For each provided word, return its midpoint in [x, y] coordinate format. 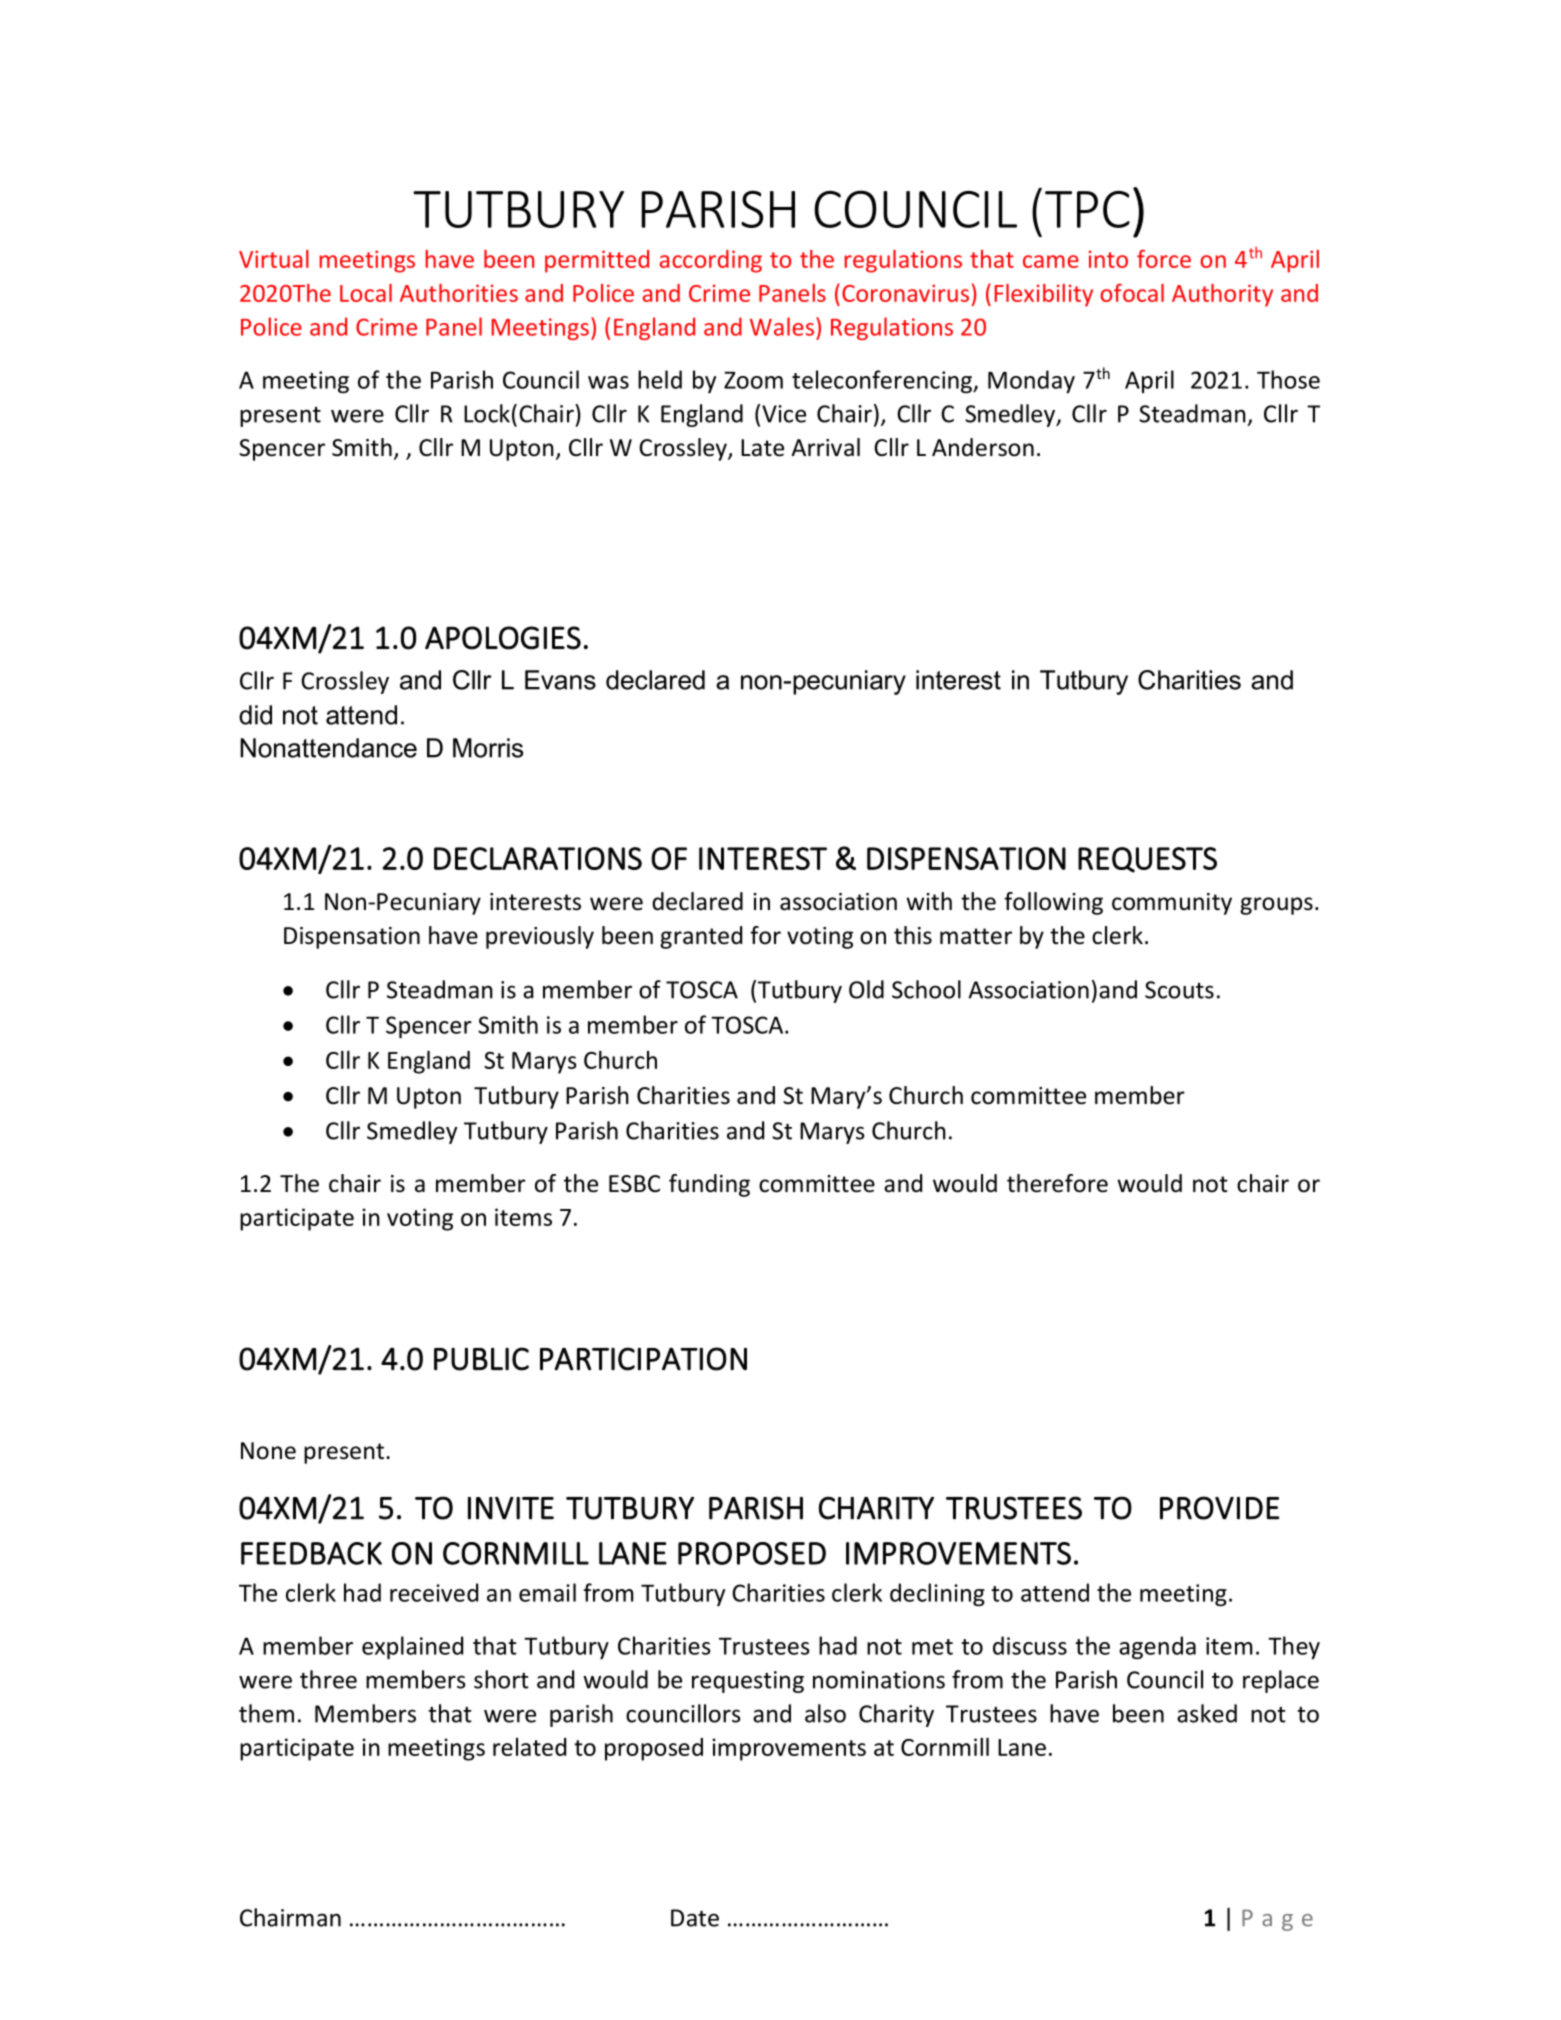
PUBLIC [481, 1359]
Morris [488, 748]
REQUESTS [1147, 860]
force [1164, 259]
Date [695, 1918]
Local [366, 293]
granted [701, 937]
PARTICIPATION [643, 1359]
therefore [1057, 1183]
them [266, 1713]
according [710, 261]
